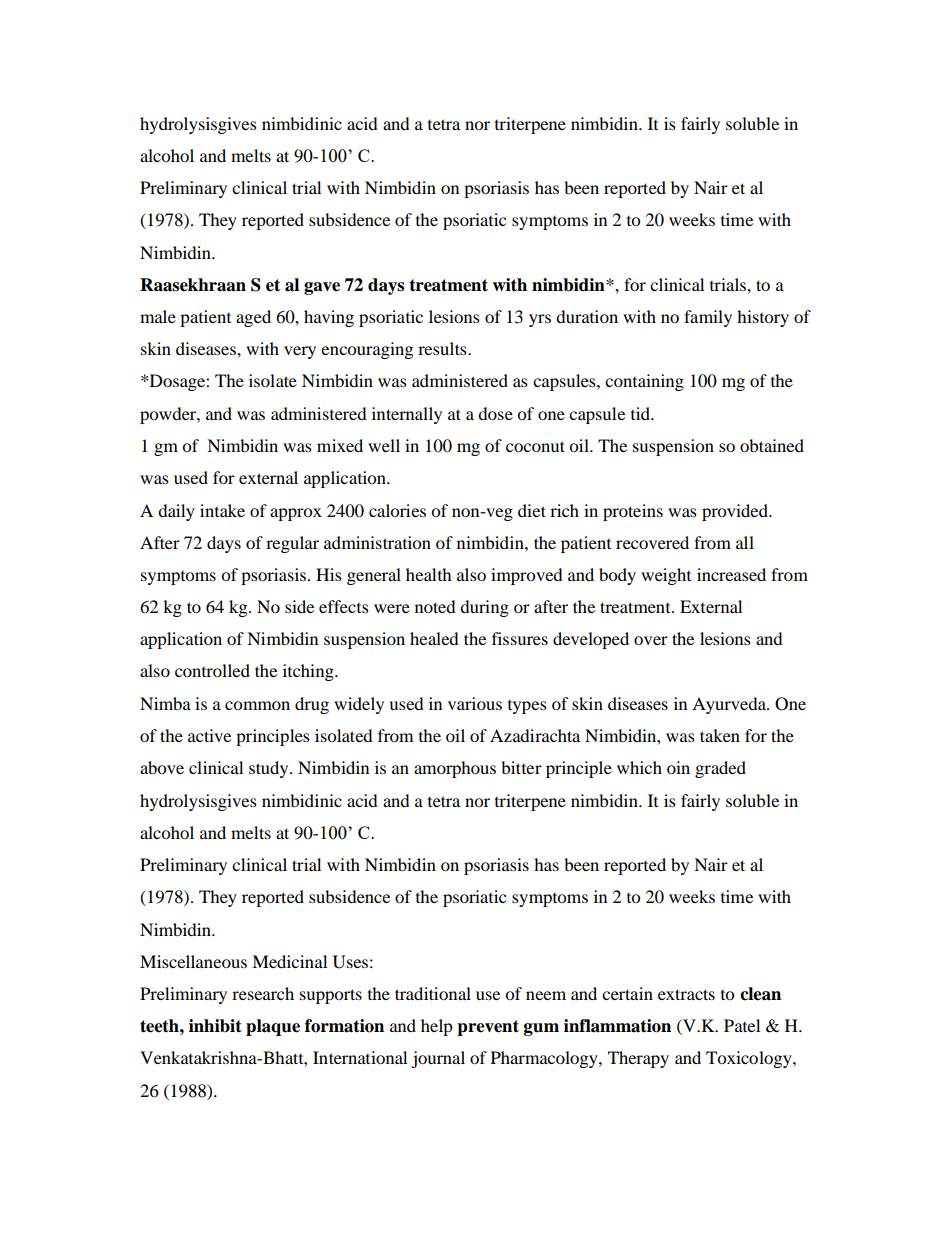 The image size is (952, 1233). I want to click on aged, so click(253, 318).
